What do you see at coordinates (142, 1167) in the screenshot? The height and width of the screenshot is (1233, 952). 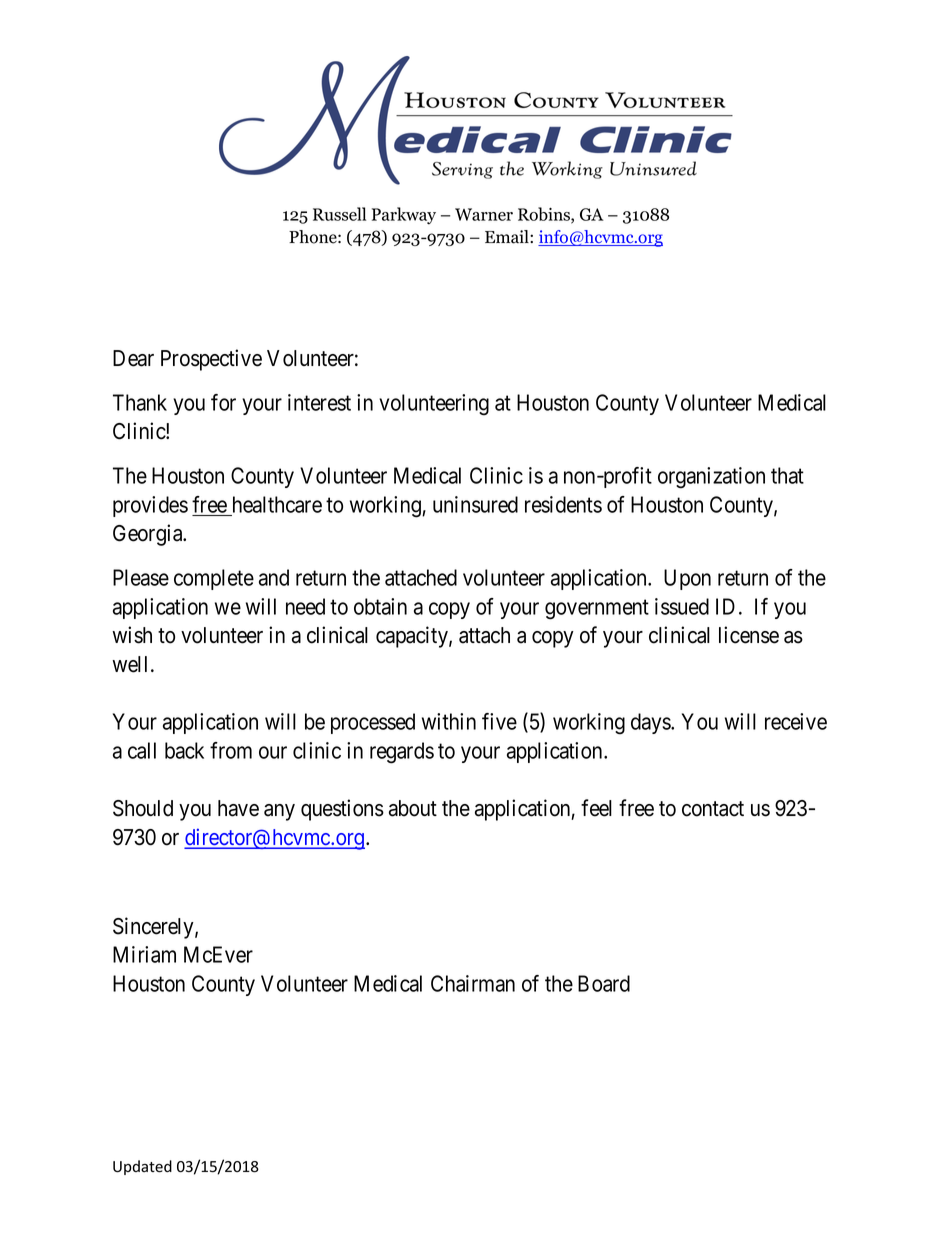 I see `Updated` at bounding box center [142, 1167].
